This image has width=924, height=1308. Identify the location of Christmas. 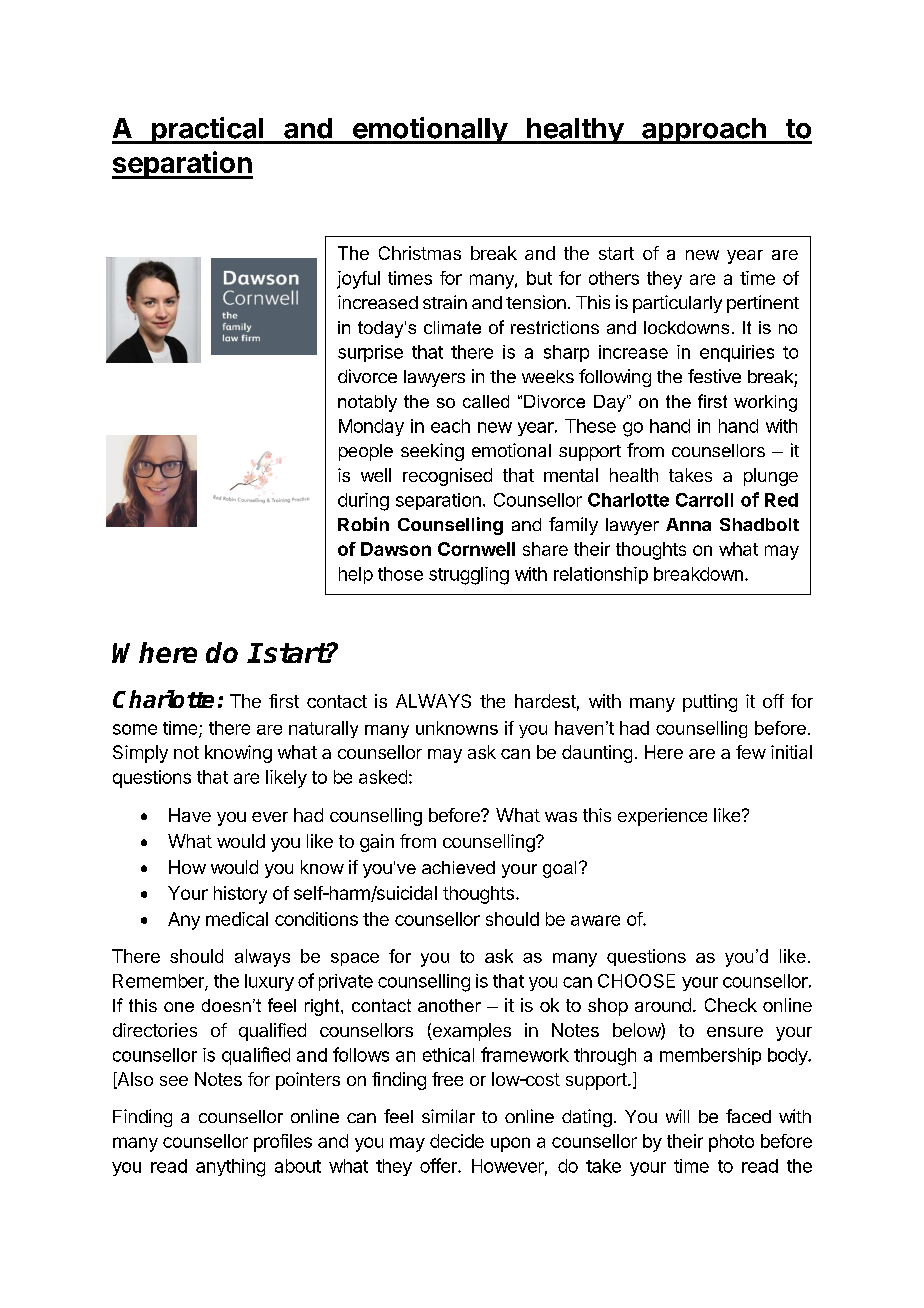
(420, 253).
